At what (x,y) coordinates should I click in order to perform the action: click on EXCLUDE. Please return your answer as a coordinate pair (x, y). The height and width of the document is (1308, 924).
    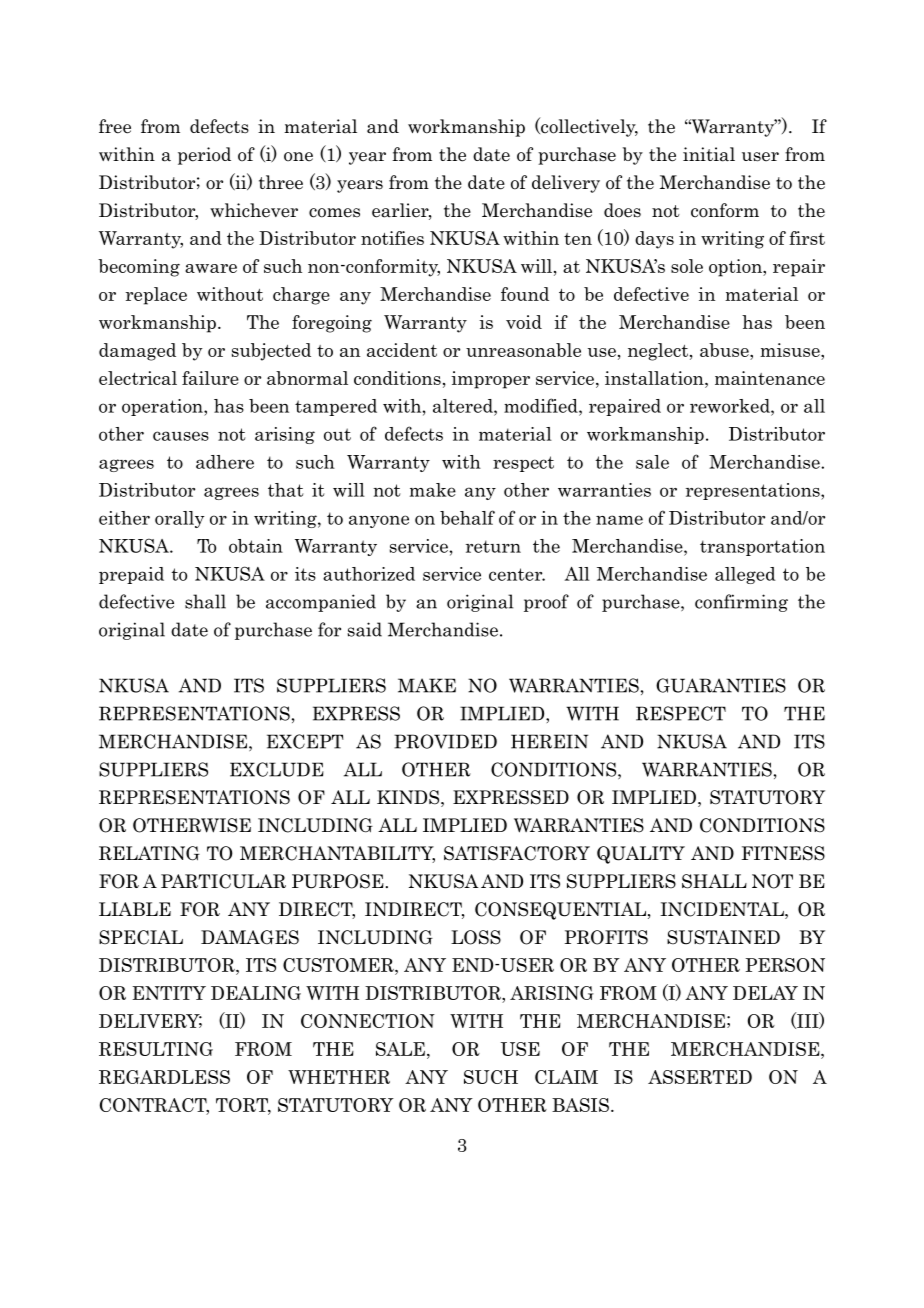
    Looking at the image, I should click on (277, 769).
